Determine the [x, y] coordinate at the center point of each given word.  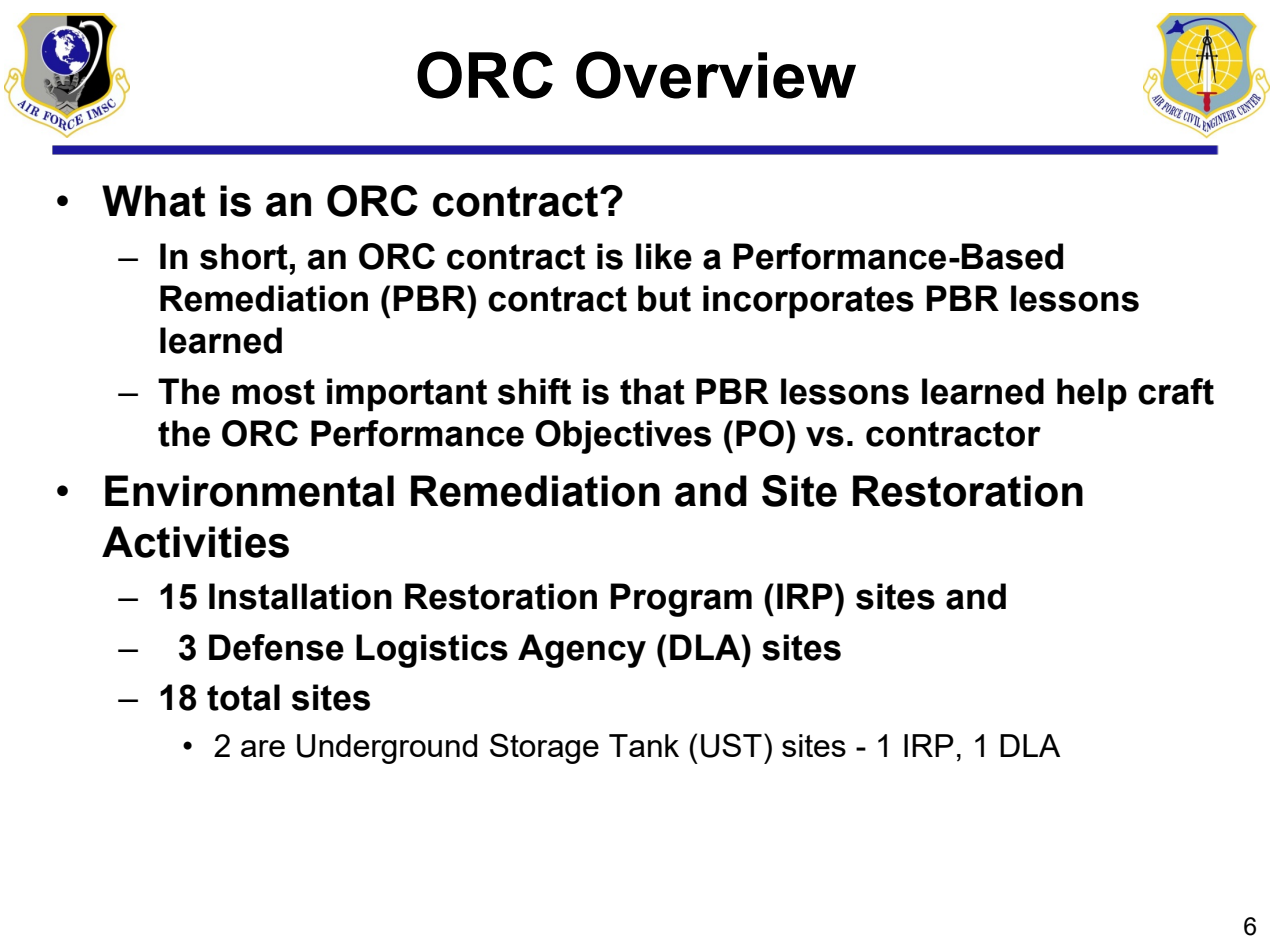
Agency [582, 651]
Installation [300, 596]
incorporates [808, 302]
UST [731, 745]
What [154, 201]
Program [681, 600]
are [263, 748]
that [652, 391]
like [664, 256]
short [244, 256]
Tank [644, 745]
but [664, 298]
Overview [716, 75]
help [1092, 395]
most [273, 392]
